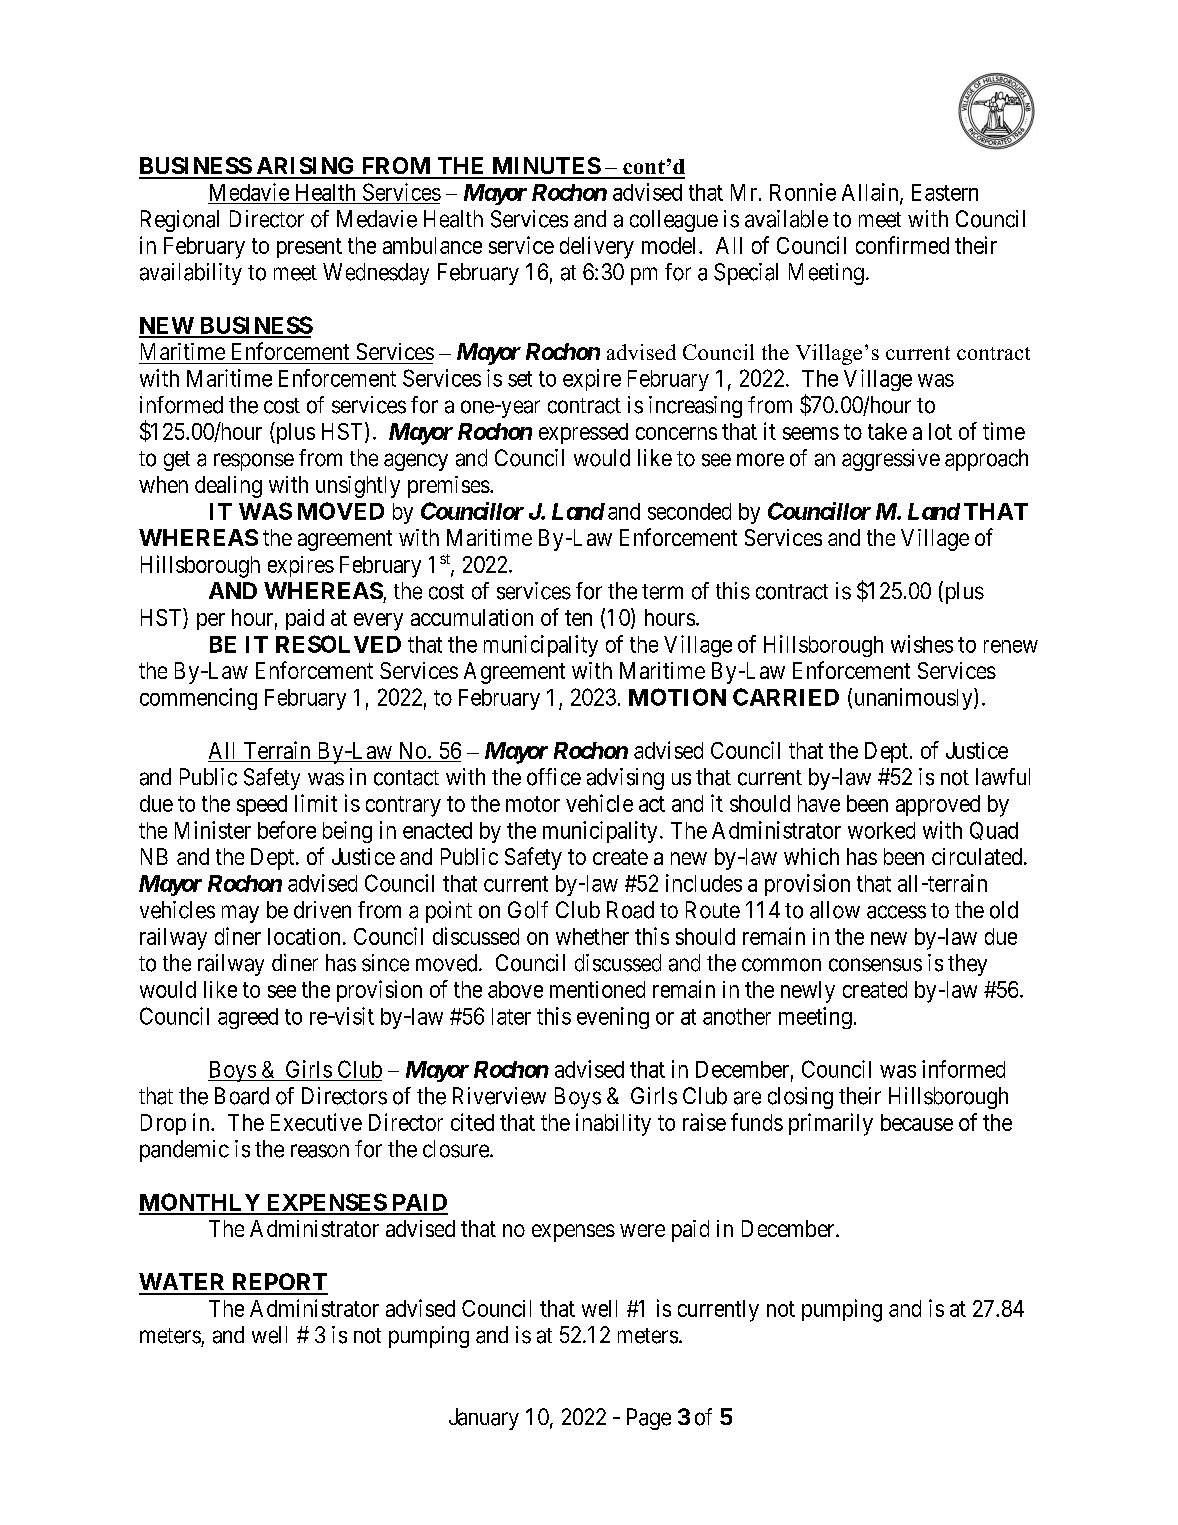 The height and width of the screenshot is (1525, 1178). Describe the element at coordinates (689, 511) in the screenshot. I see `seconded` at that location.
